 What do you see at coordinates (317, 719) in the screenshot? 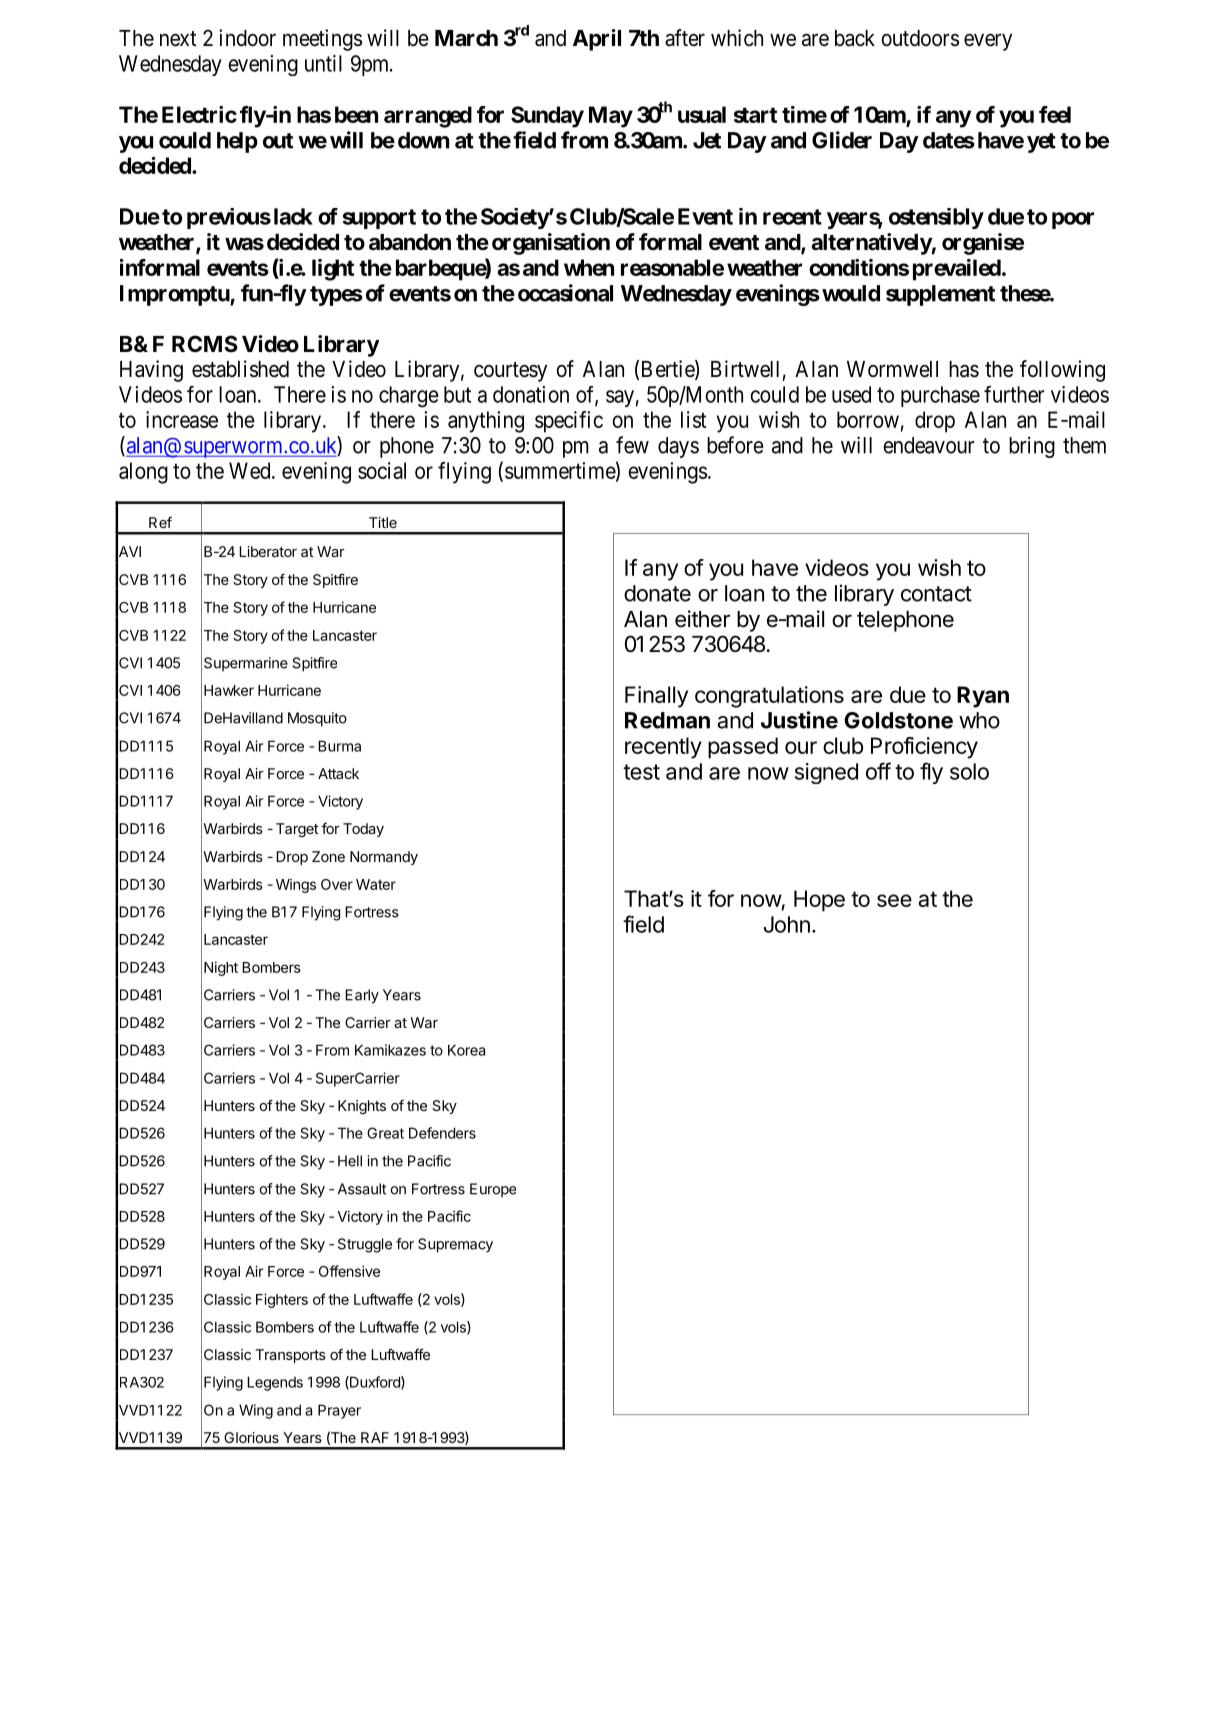
I see `Mosquito` at bounding box center [317, 719].
